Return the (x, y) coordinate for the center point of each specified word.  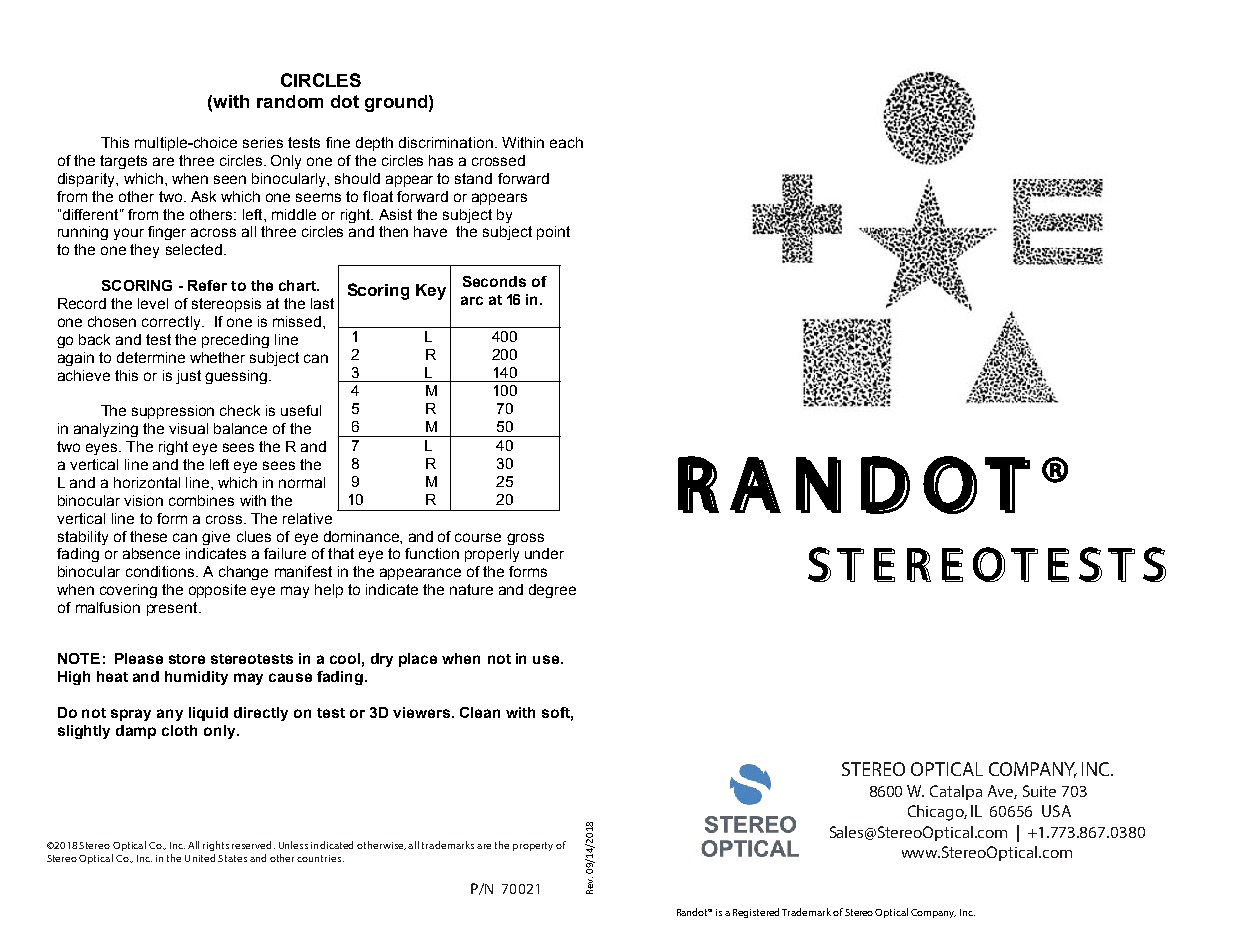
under (544, 553)
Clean (480, 712)
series (263, 142)
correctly (172, 323)
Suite (1039, 791)
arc (472, 300)
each (566, 142)
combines (201, 500)
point (553, 233)
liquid (208, 714)
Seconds (494, 281)
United (200, 858)
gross (525, 539)
